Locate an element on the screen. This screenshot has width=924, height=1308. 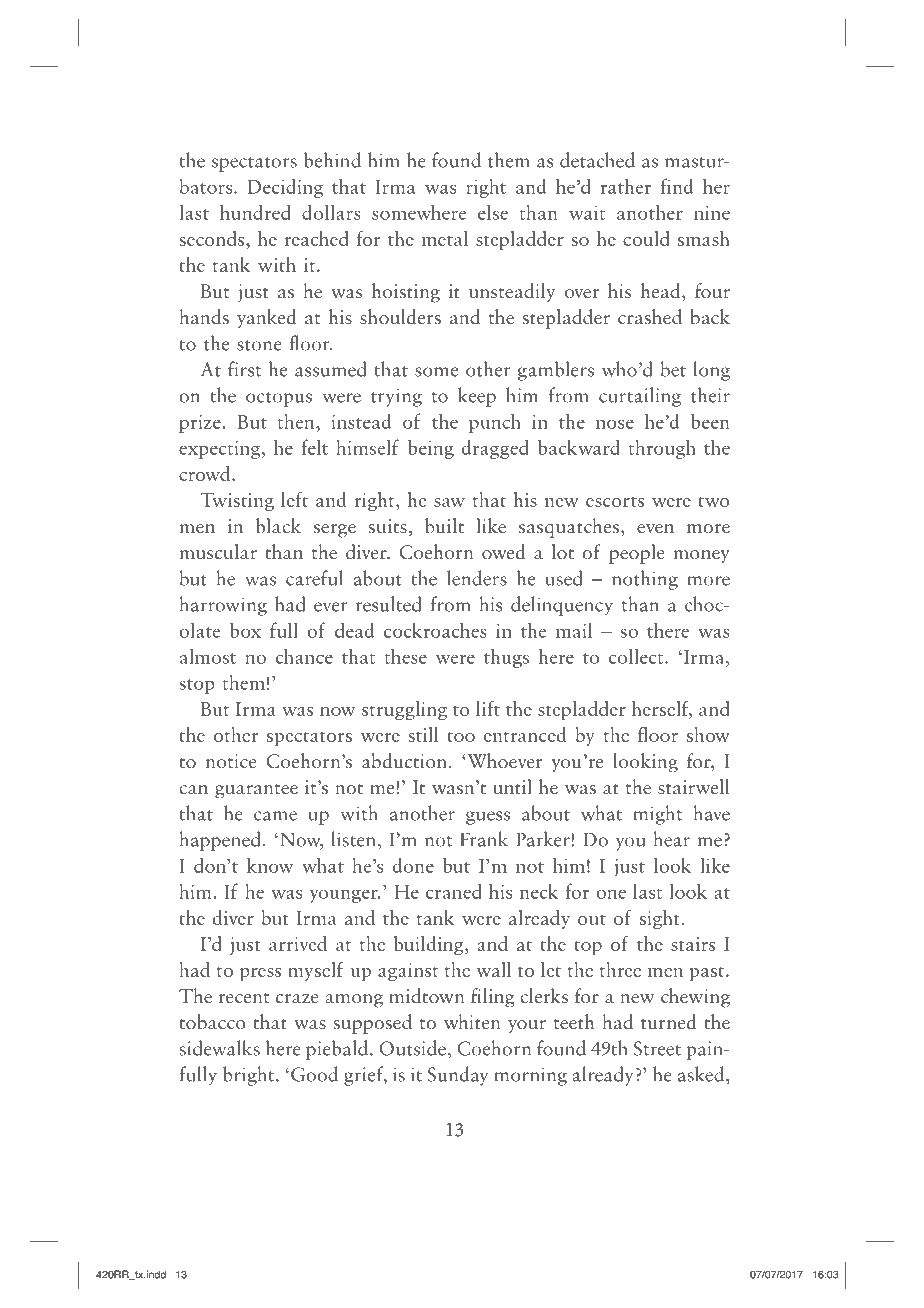
black is located at coordinates (278, 526).
